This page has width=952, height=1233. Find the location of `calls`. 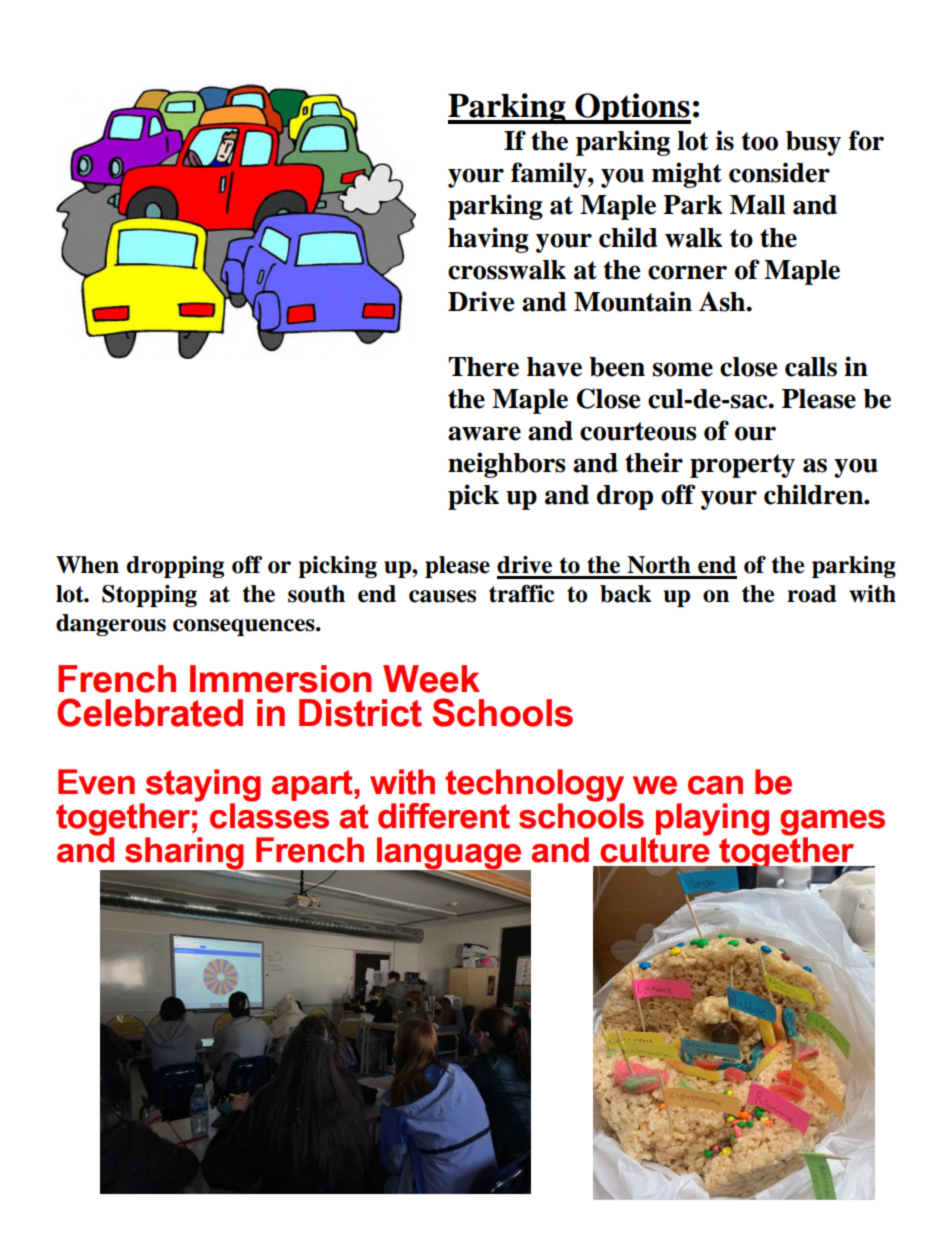

calls is located at coordinates (811, 367).
